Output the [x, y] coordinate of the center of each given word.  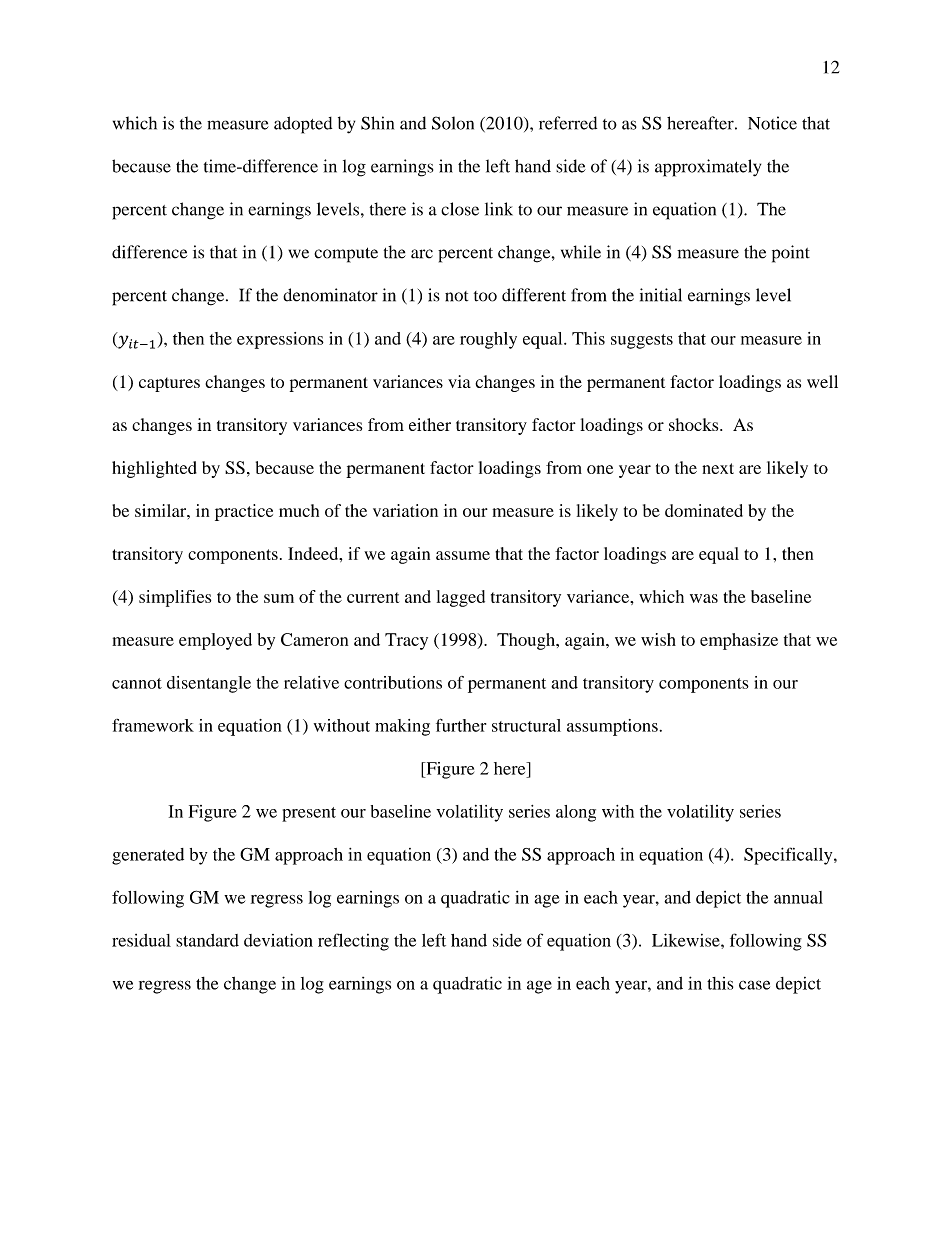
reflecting [353, 942]
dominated [704, 510]
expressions [280, 340]
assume [463, 555]
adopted [303, 125]
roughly [488, 340]
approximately [708, 168]
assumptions [612, 727]
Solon [453, 123]
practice [244, 512]
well [822, 381]
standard [207, 940]
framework [153, 725]
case [754, 985]
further [461, 725]
